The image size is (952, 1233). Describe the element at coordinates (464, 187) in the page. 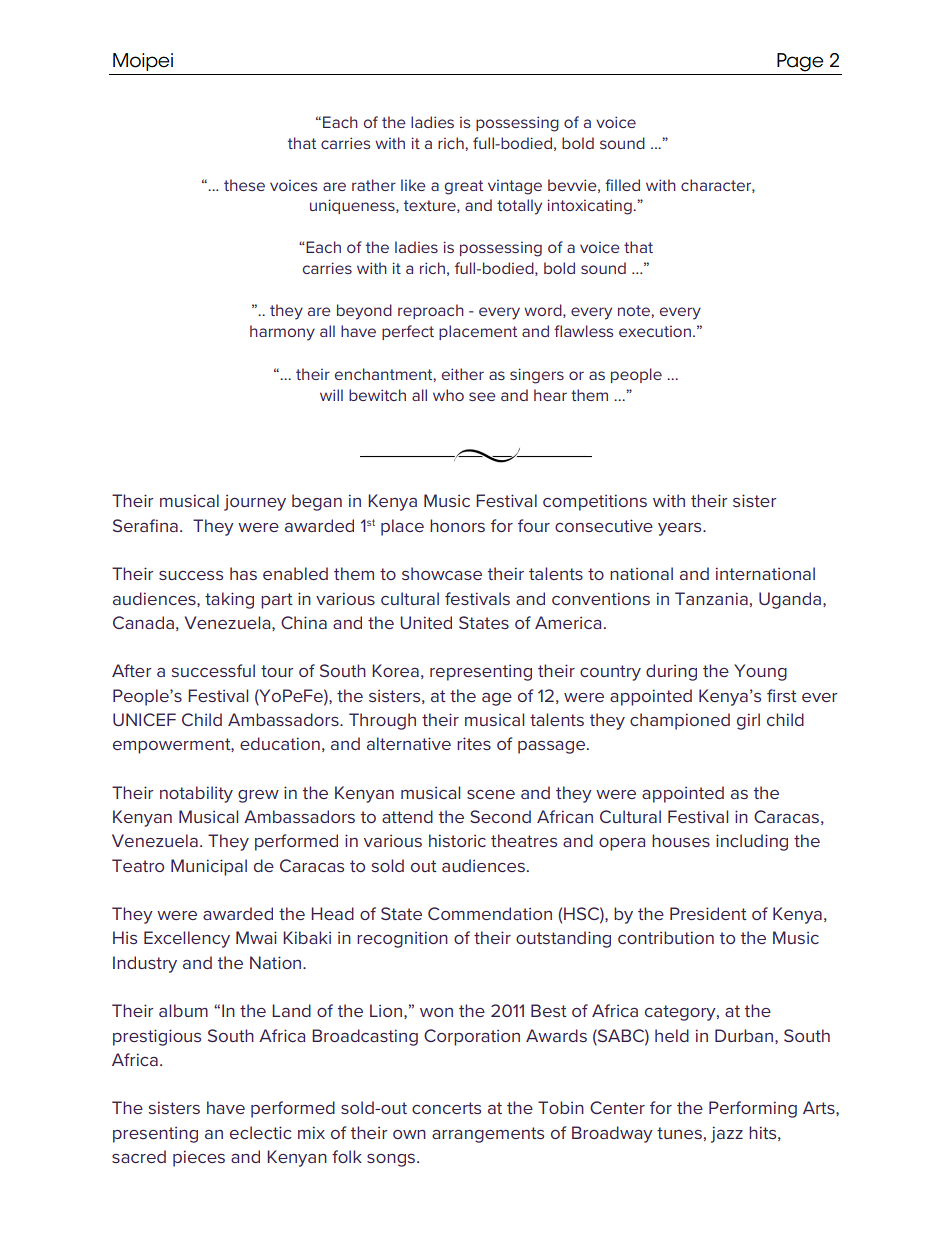

I see `great` at that location.
